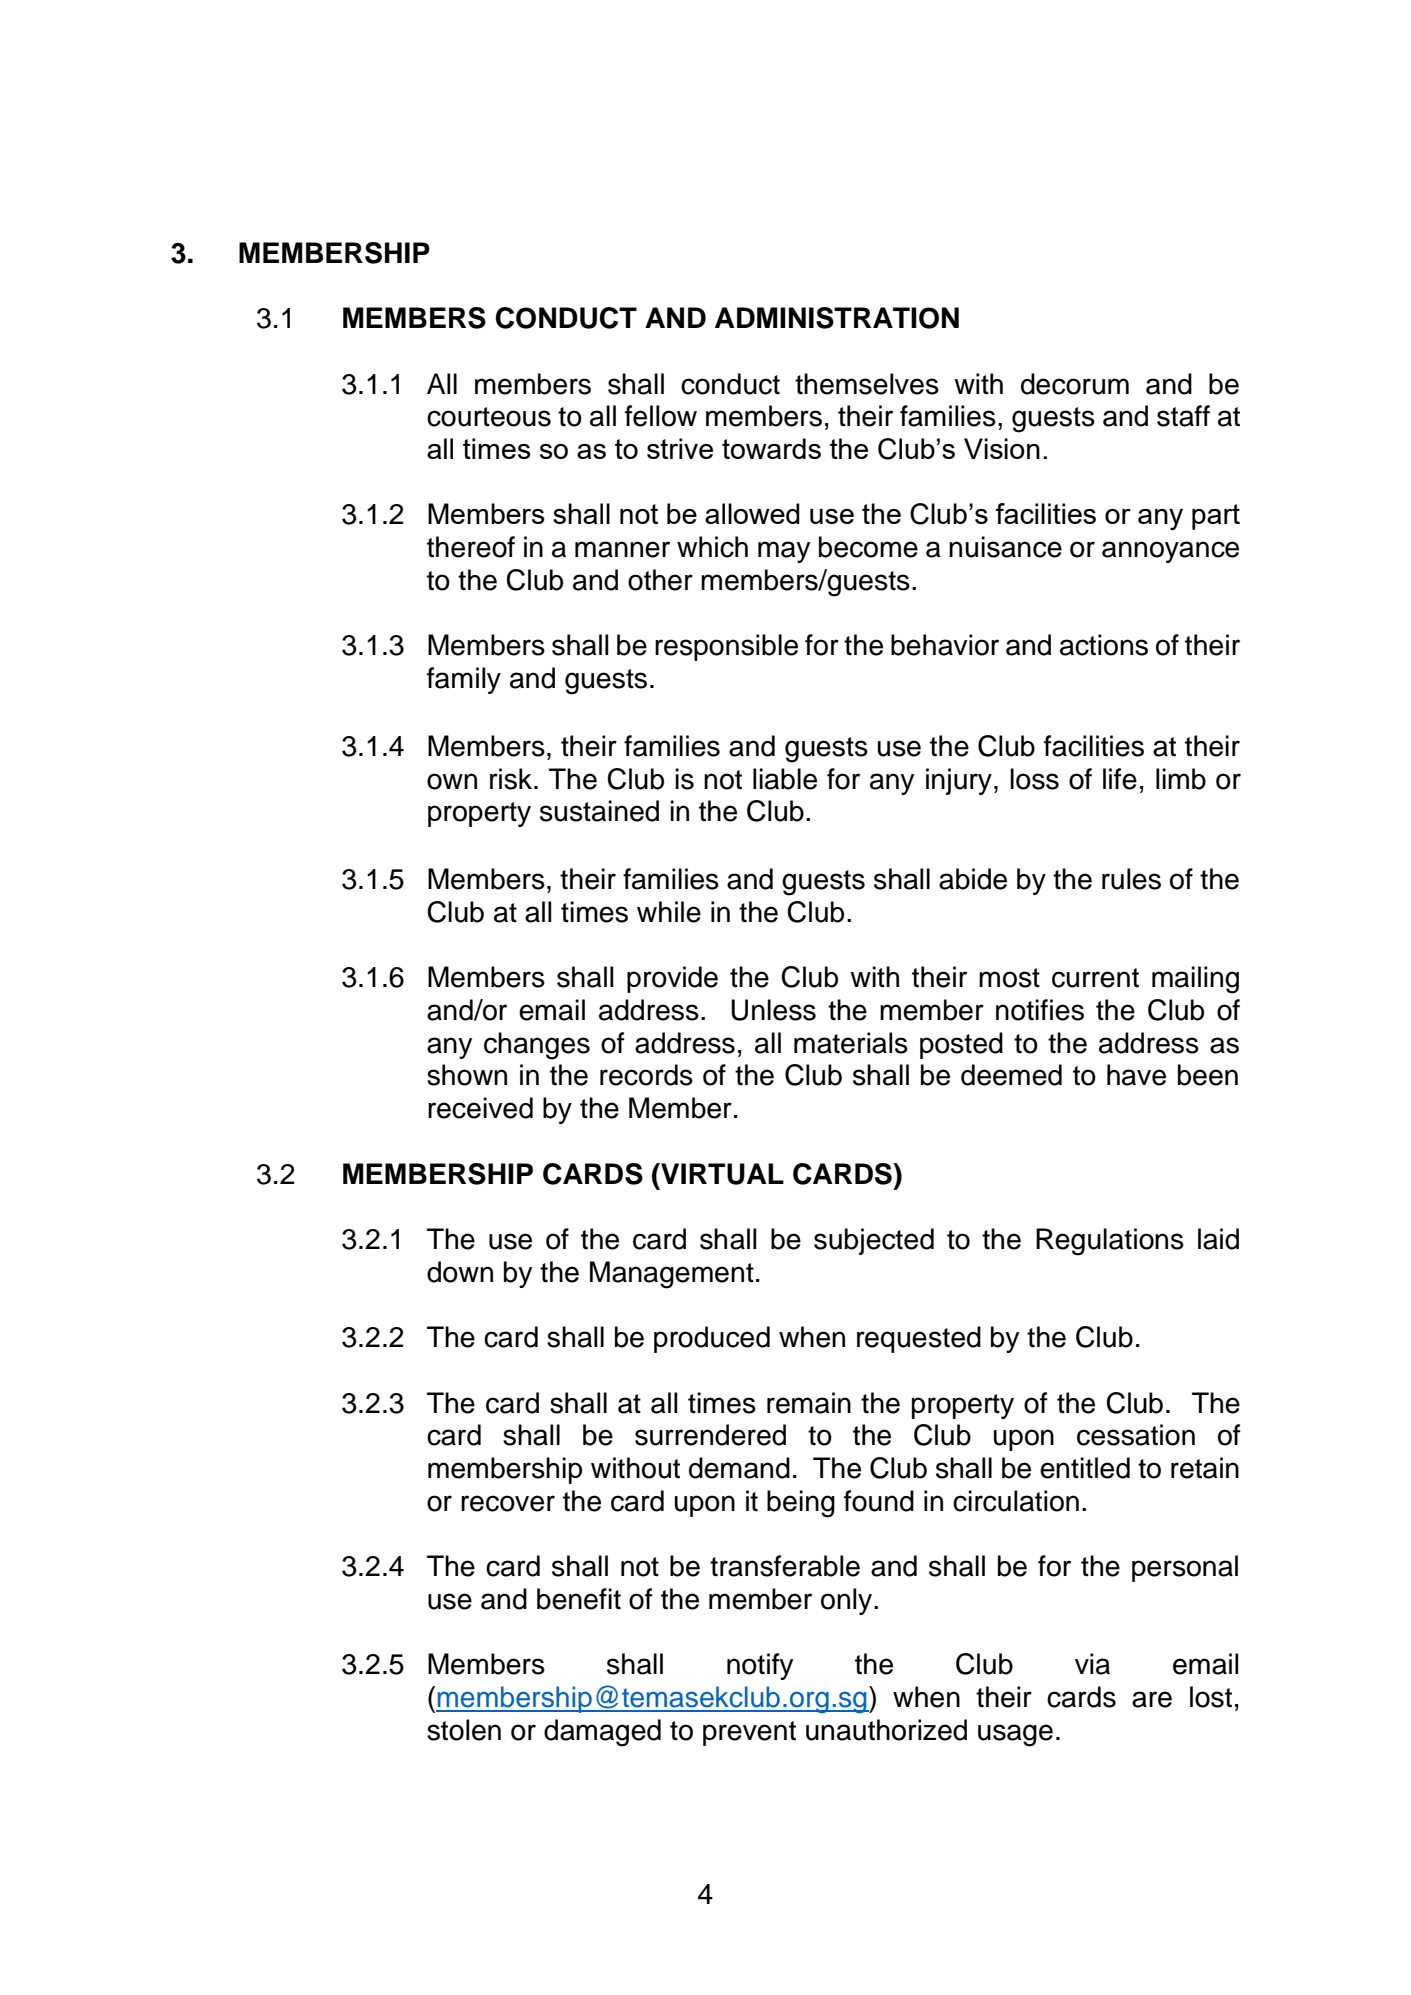 The image size is (1411, 1995). Describe the element at coordinates (886, 1730) in the screenshot. I see `unauthorized` at that location.
